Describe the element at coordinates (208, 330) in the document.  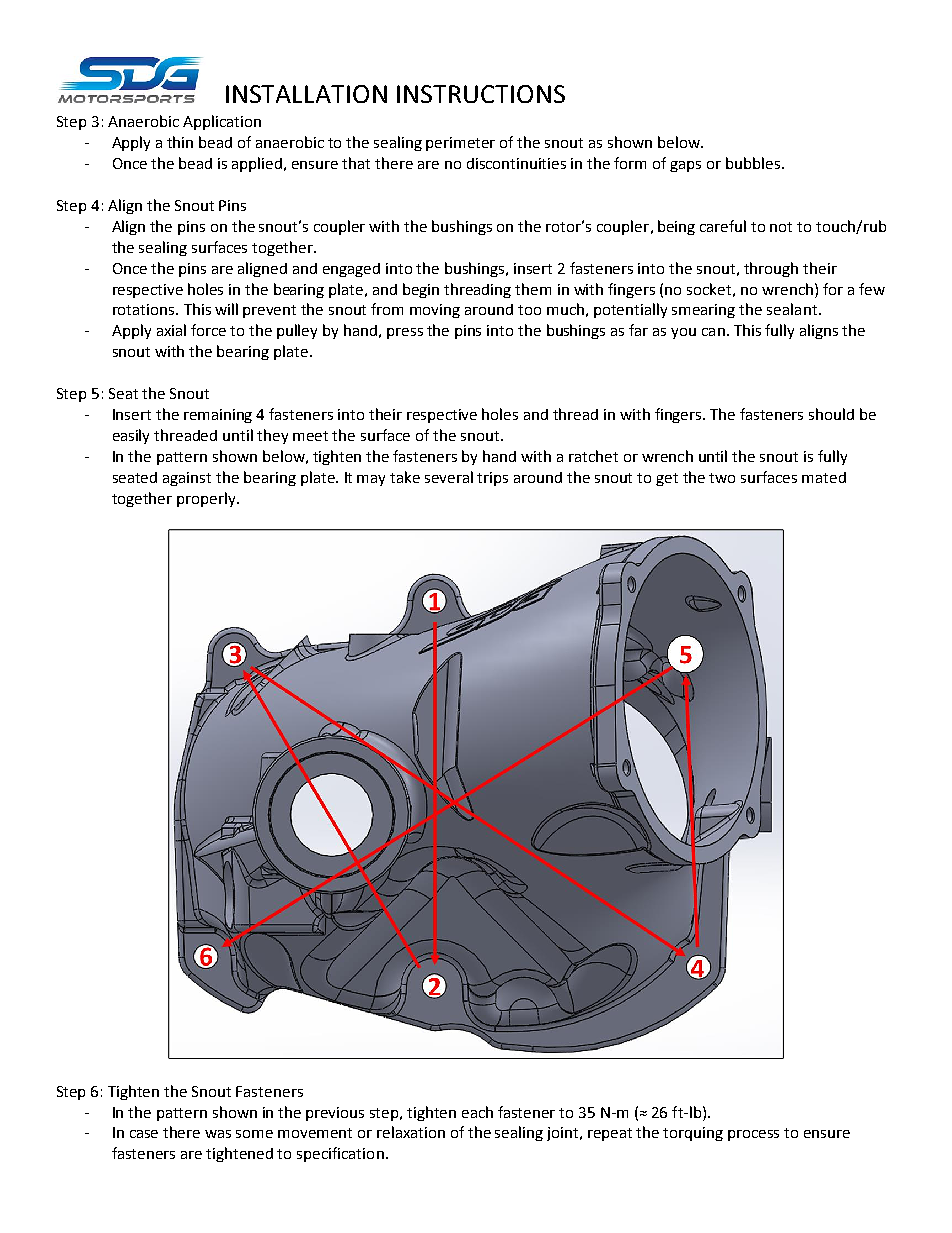
I see `force` at that location.
